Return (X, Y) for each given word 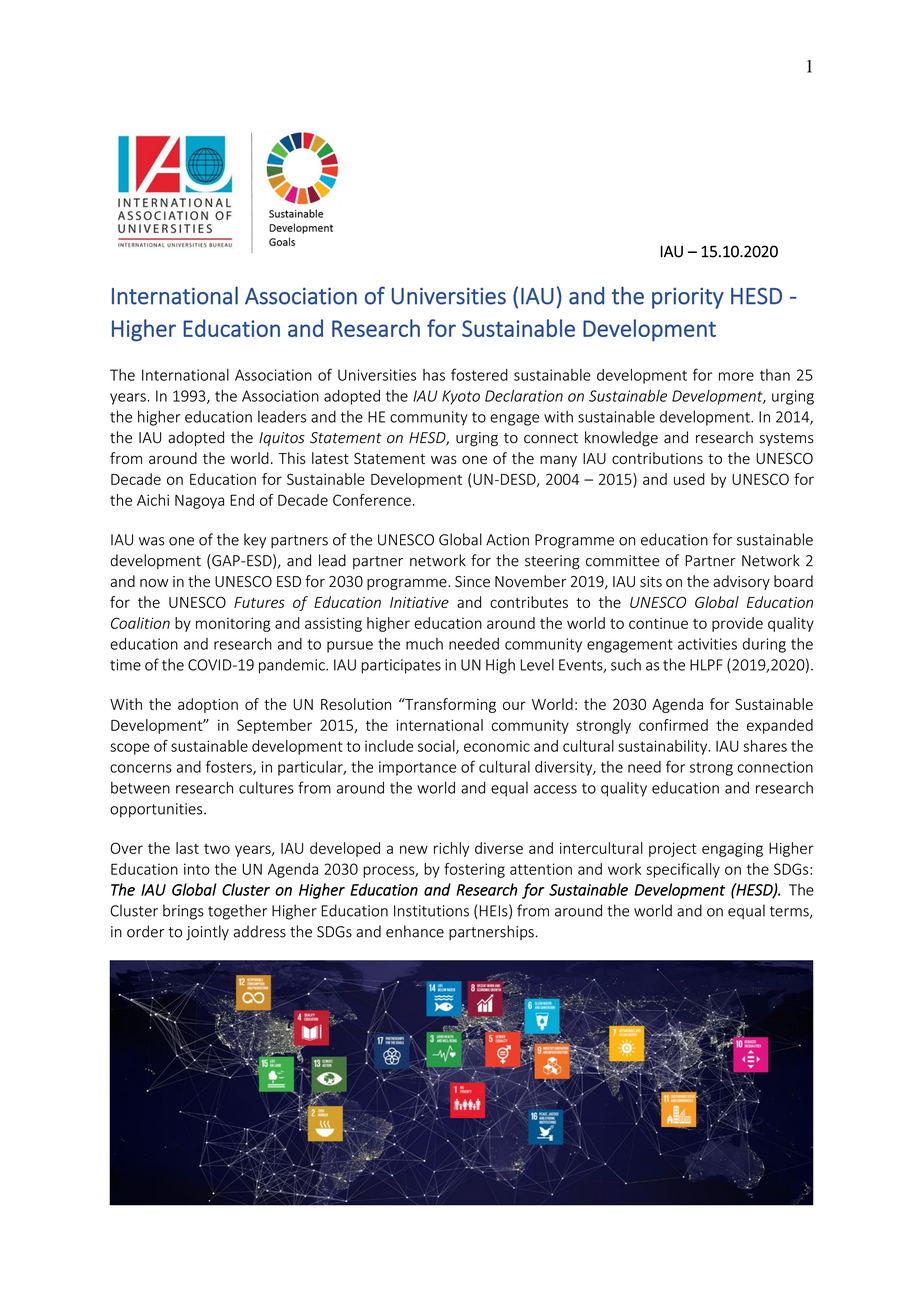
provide (737, 624)
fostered (479, 374)
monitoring (233, 624)
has (434, 375)
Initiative (419, 602)
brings (183, 912)
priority (688, 298)
